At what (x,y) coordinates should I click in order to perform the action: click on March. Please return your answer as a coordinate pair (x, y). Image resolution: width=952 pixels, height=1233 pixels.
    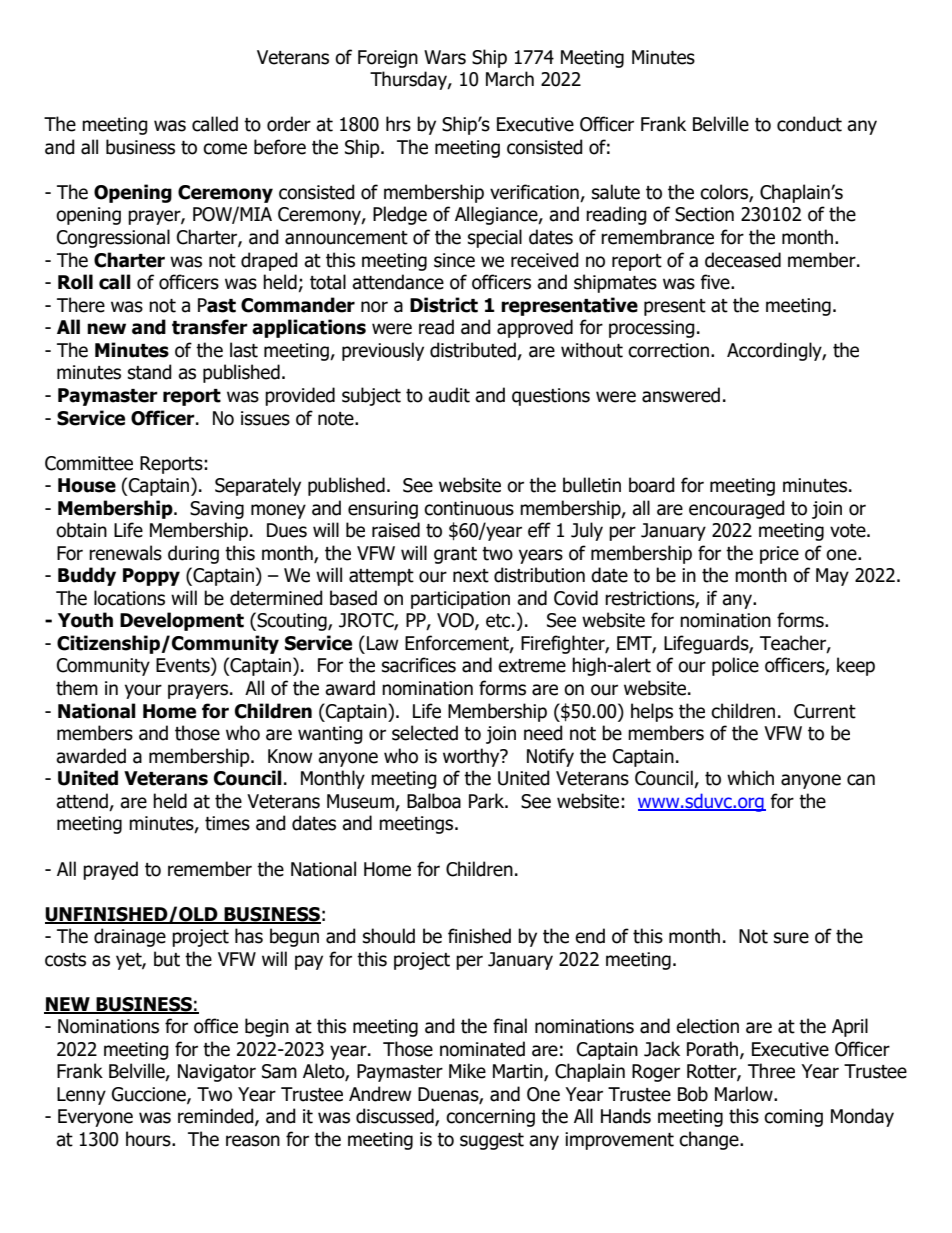
    Looking at the image, I should click on (510, 79).
